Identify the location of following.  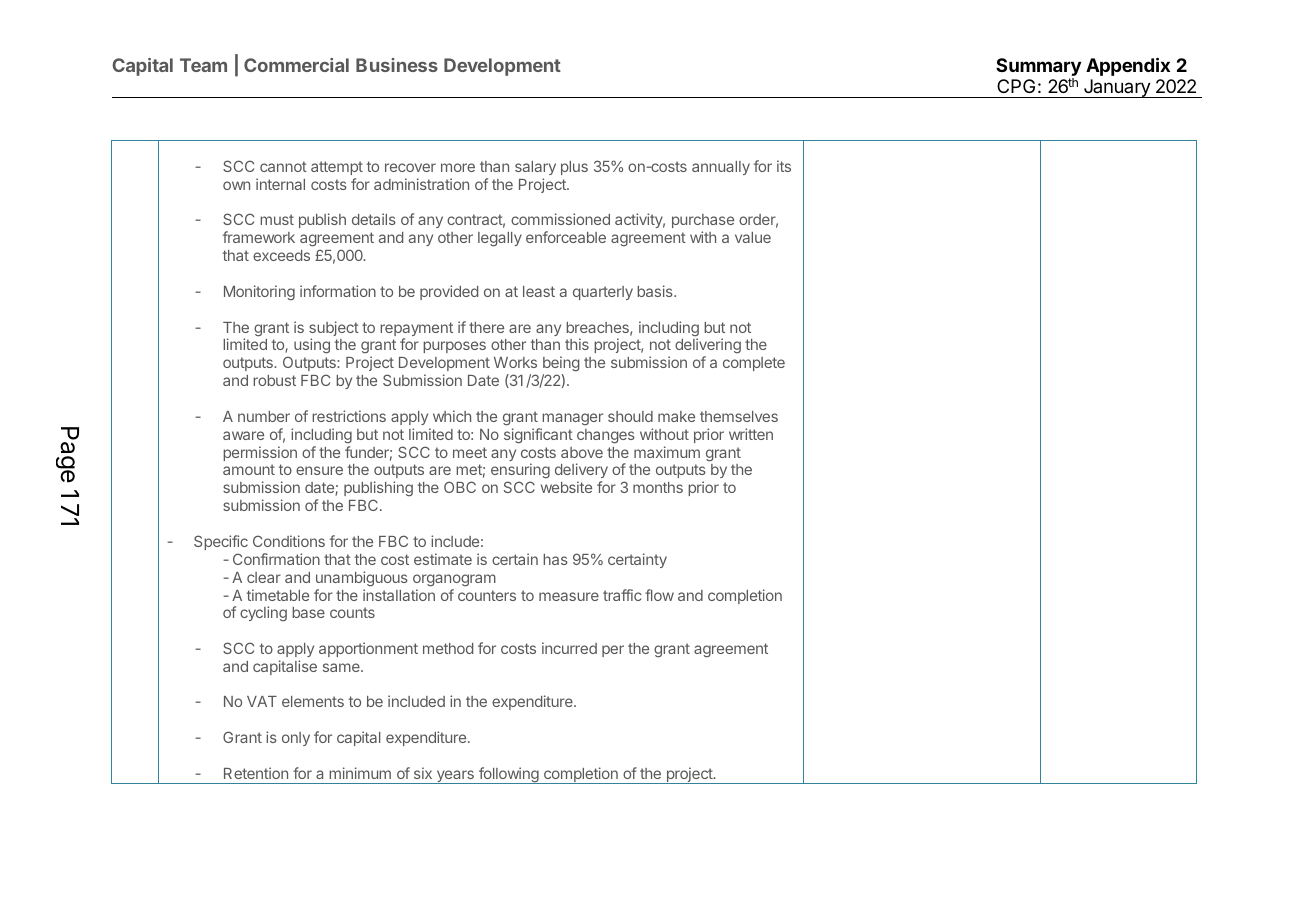
(509, 775).
